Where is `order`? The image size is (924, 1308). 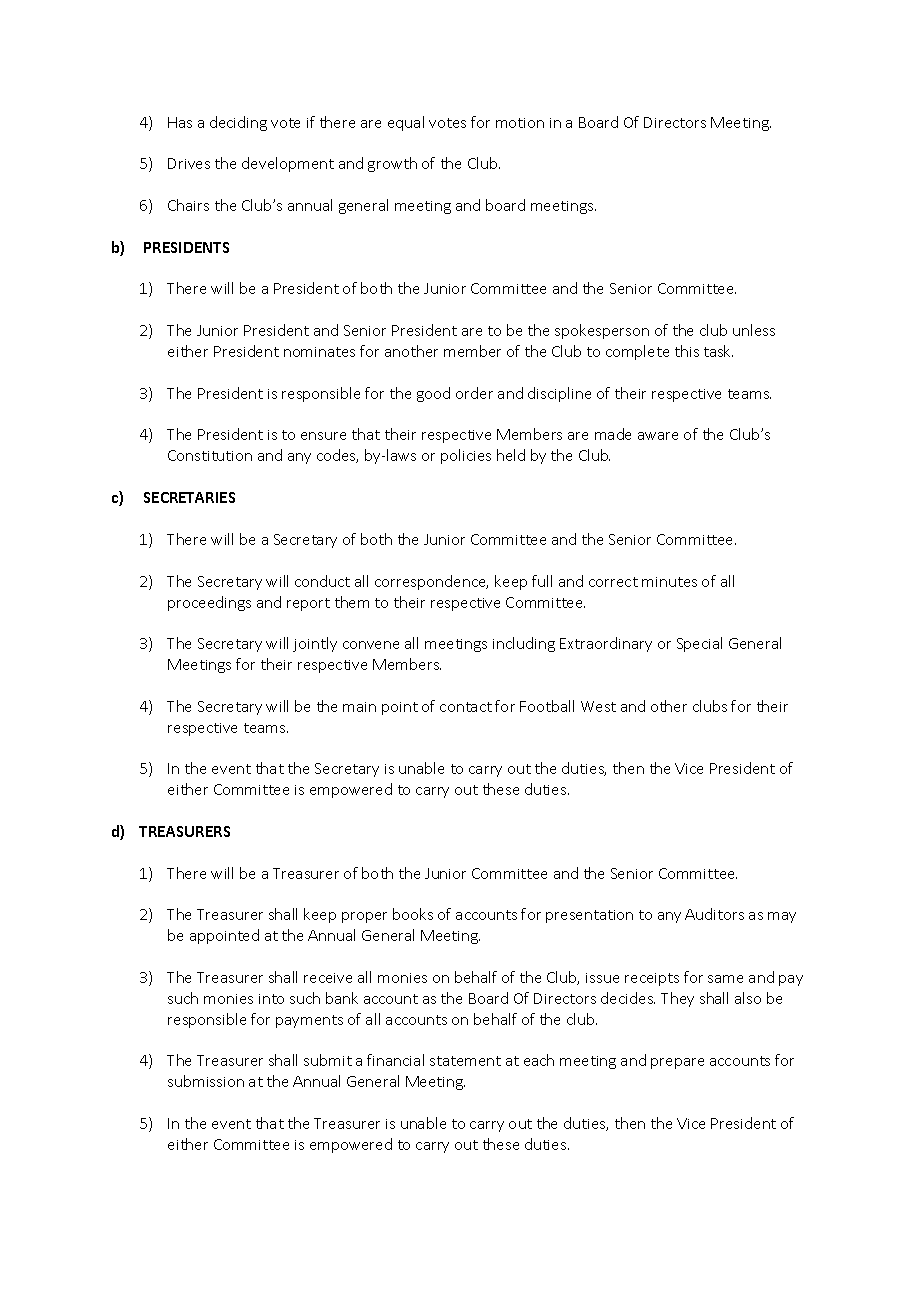
order is located at coordinates (474, 393).
